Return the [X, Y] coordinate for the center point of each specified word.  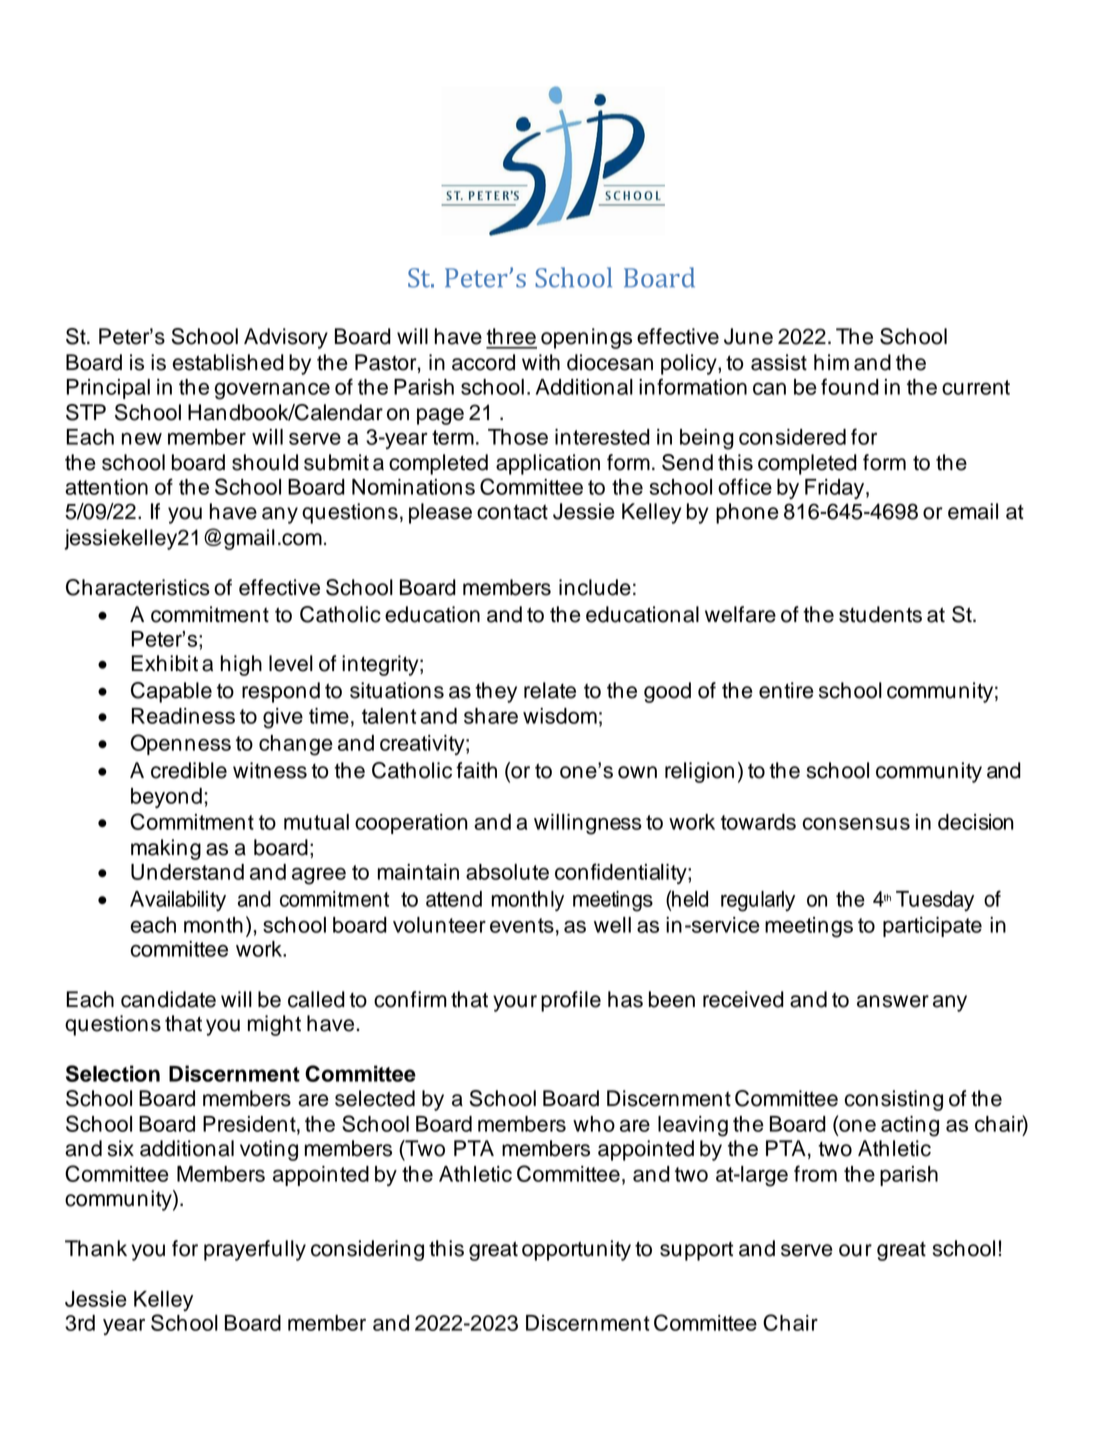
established [228, 362]
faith [476, 770]
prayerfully [255, 1250]
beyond [166, 798]
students [880, 614]
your [515, 1003]
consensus [856, 823]
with [541, 362]
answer [893, 1001]
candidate [168, 999]
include [595, 587]
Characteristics [138, 587]
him [831, 362]
